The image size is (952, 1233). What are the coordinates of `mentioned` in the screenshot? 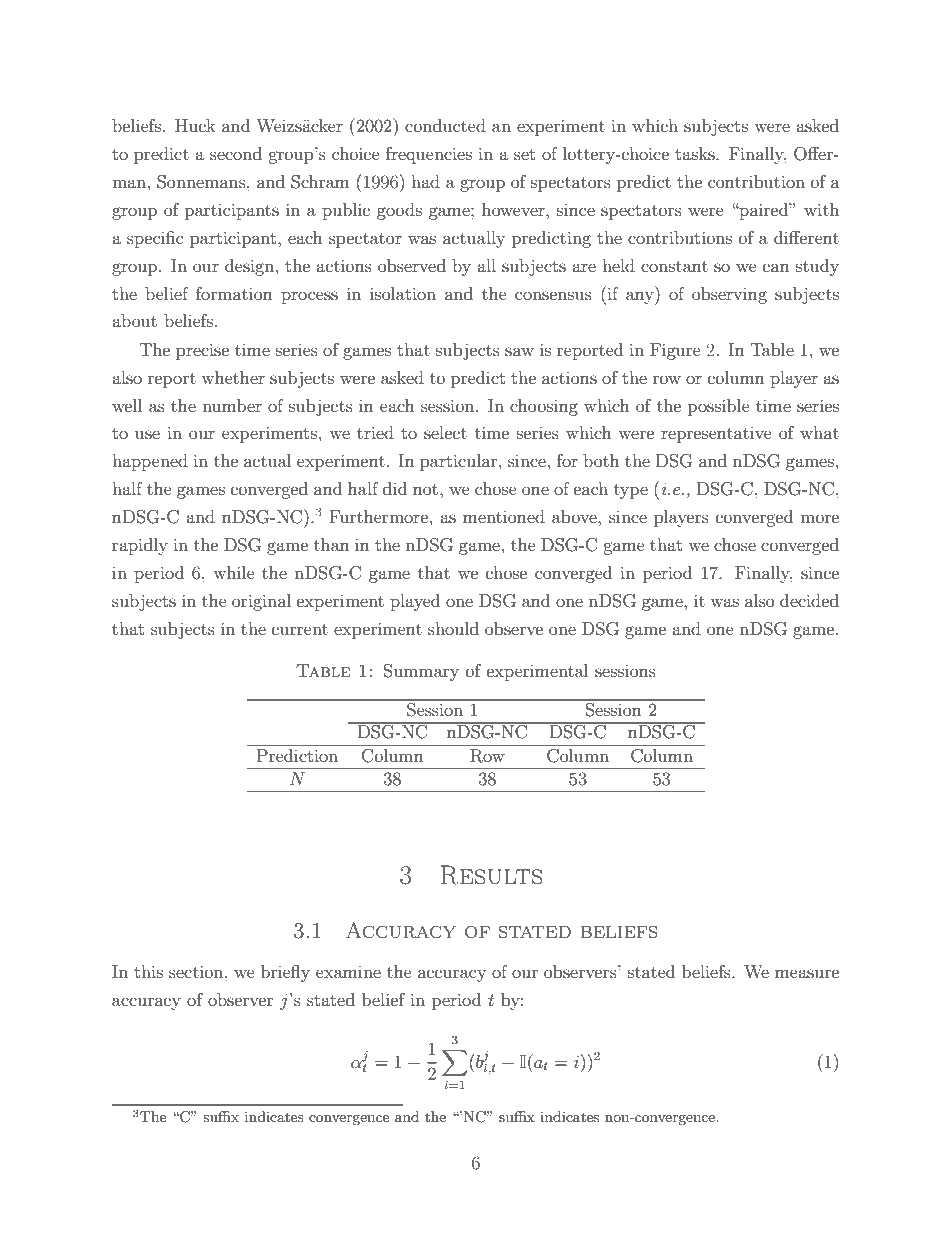 It's located at (504, 516).
